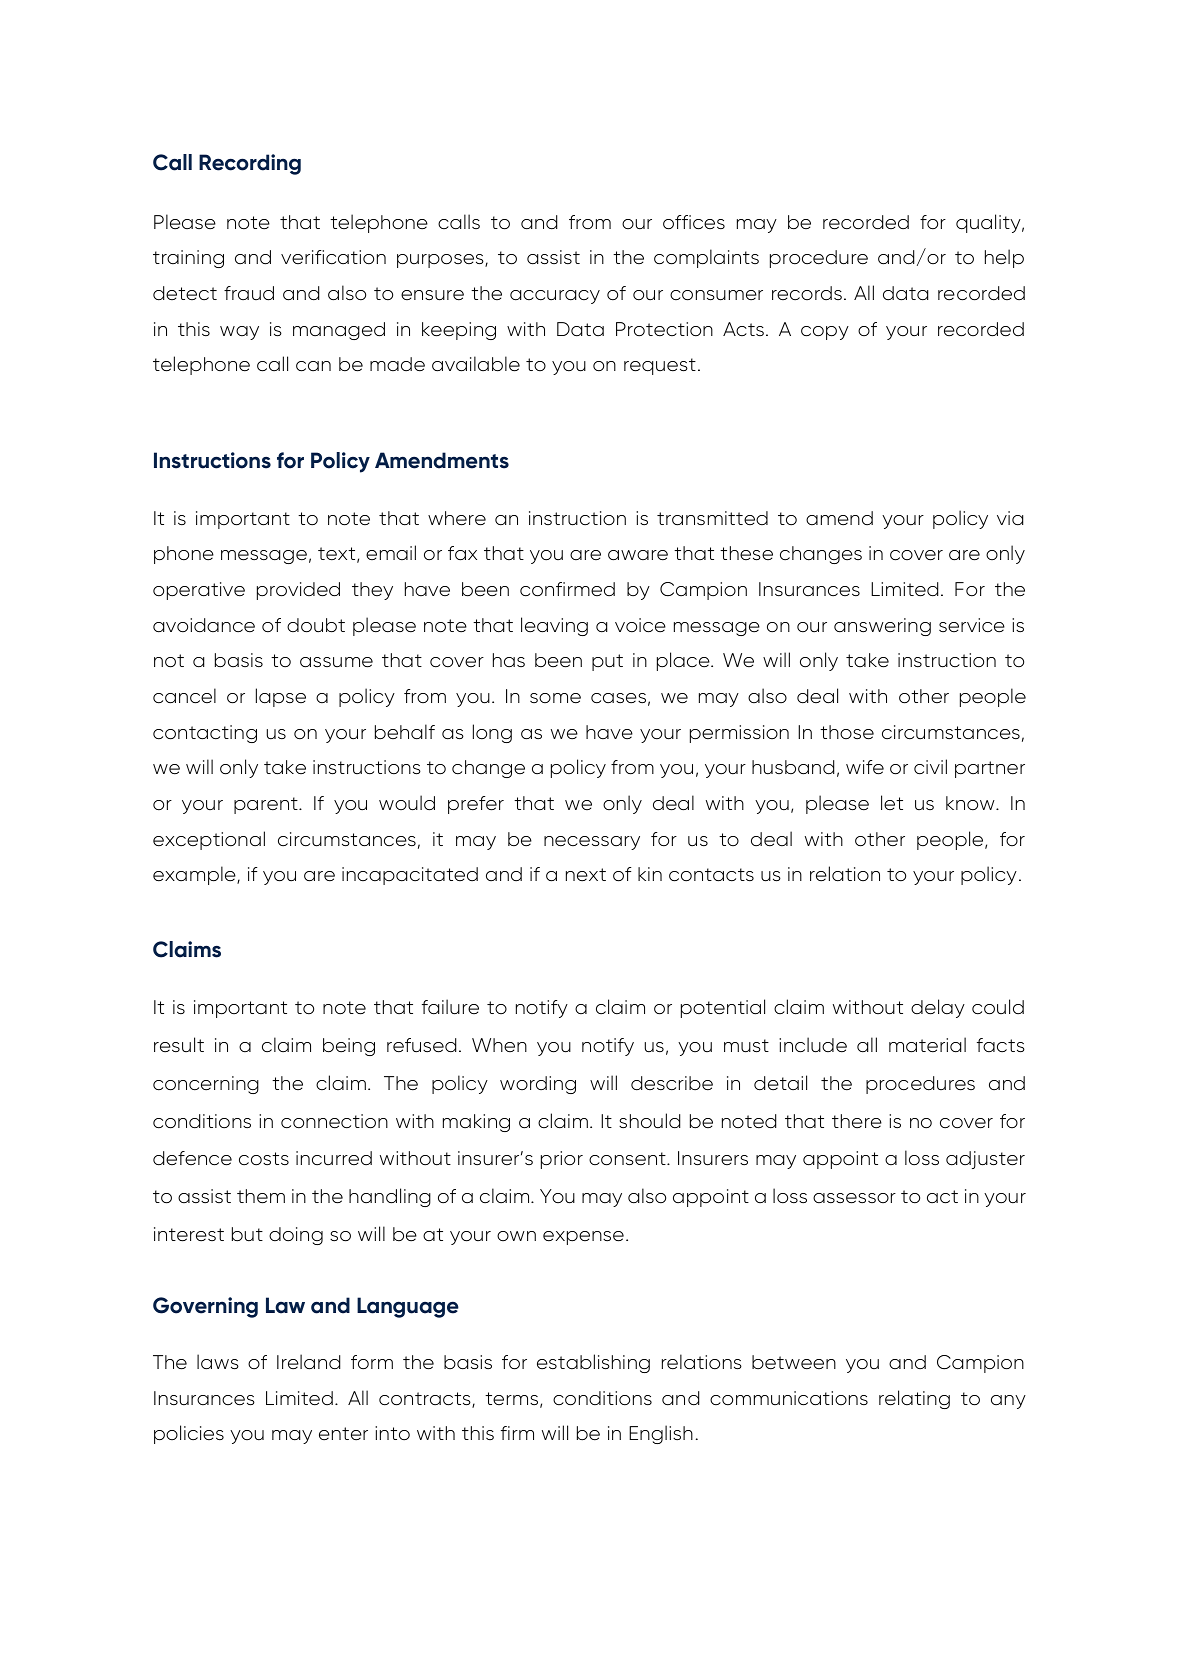 The height and width of the screenshot is (1668, 1180). I want to click on help, so click(1004, 258).
